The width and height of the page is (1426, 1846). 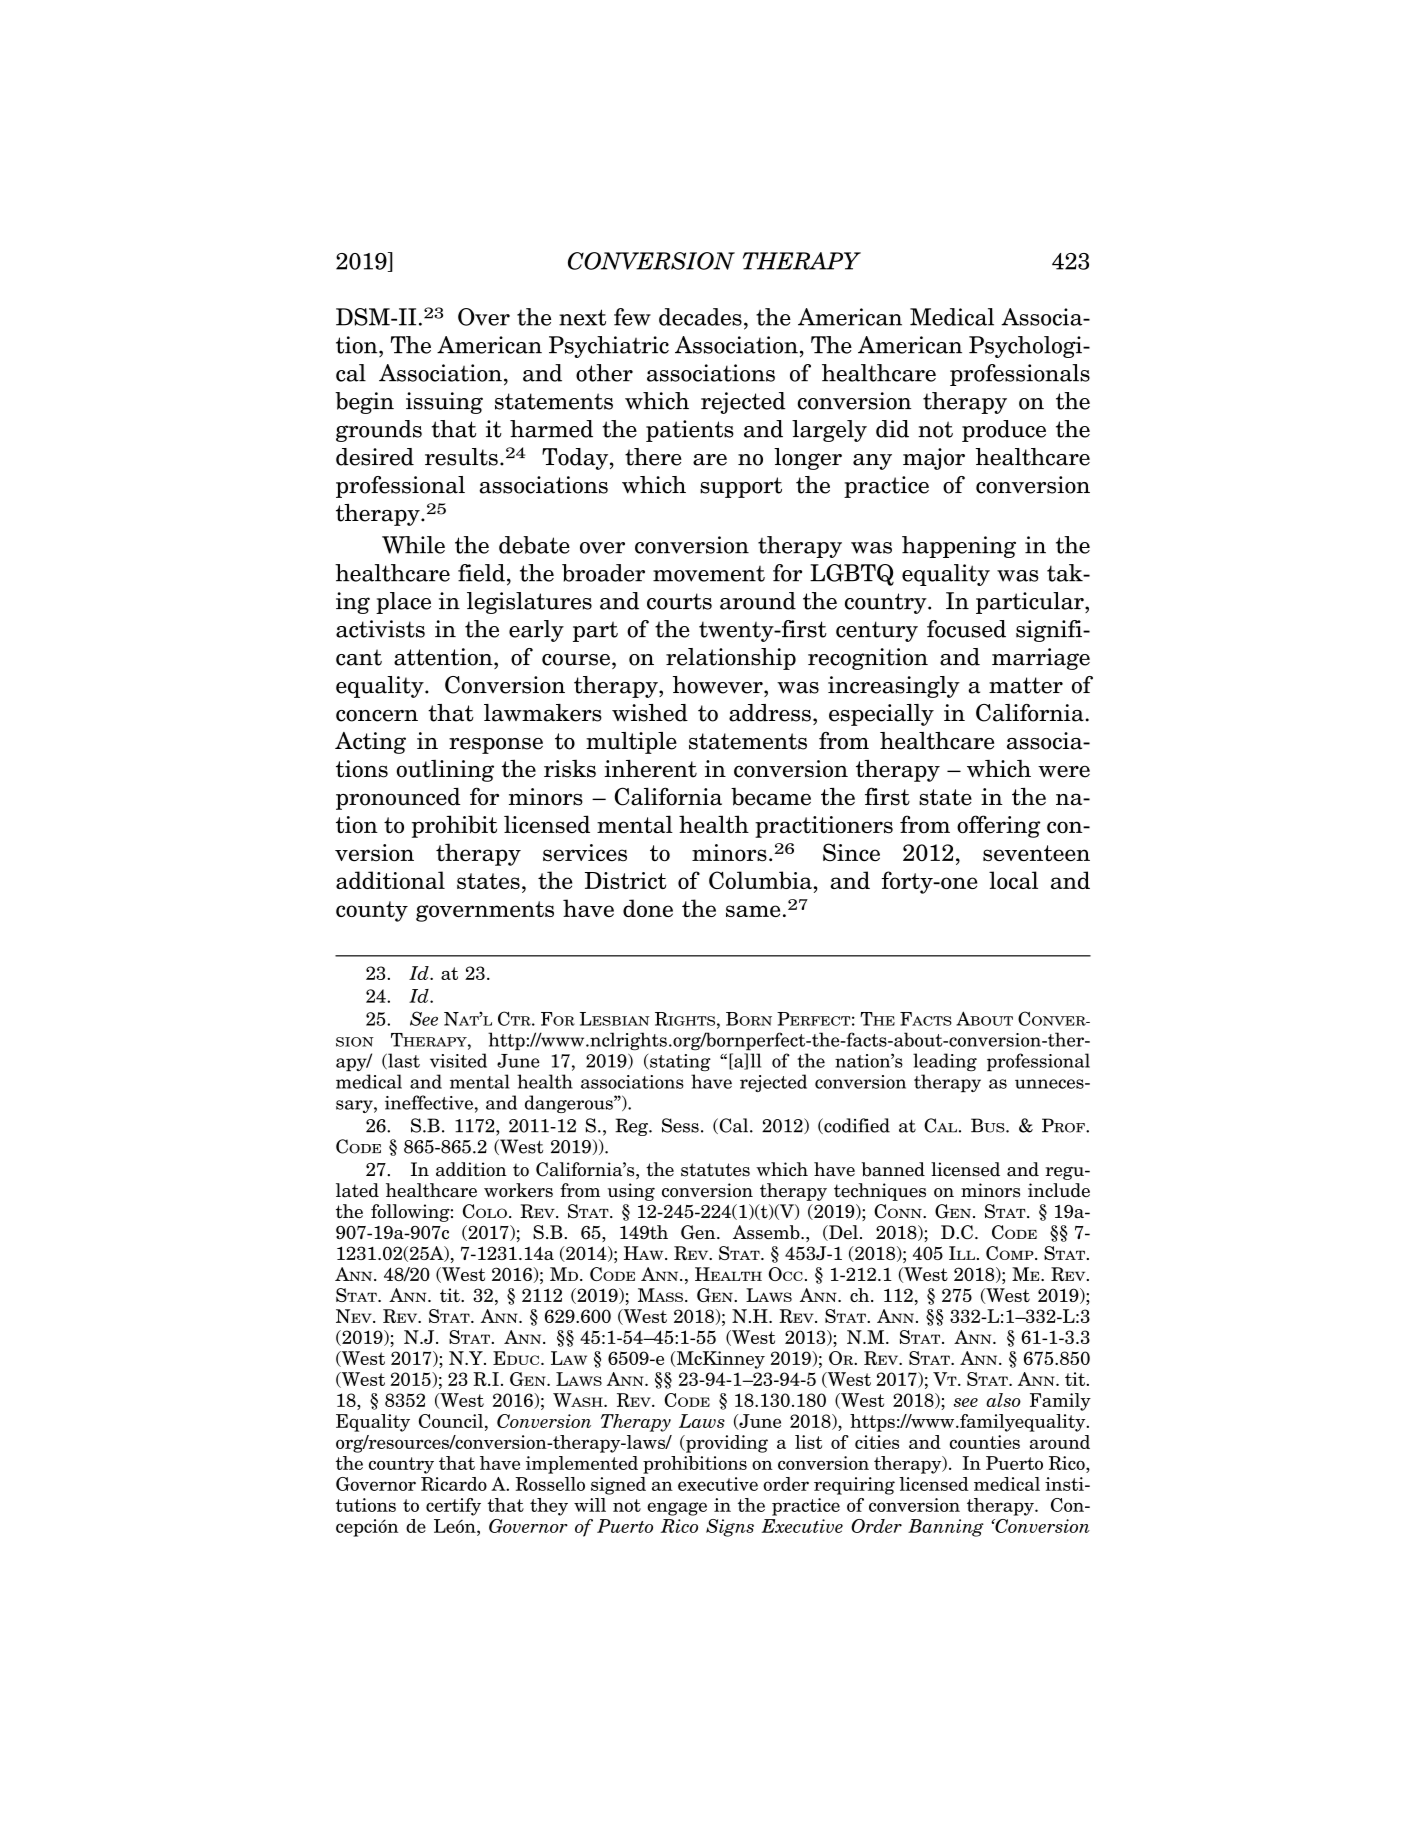 I want to click on Ricardo, so click(x=454, y=1484).
